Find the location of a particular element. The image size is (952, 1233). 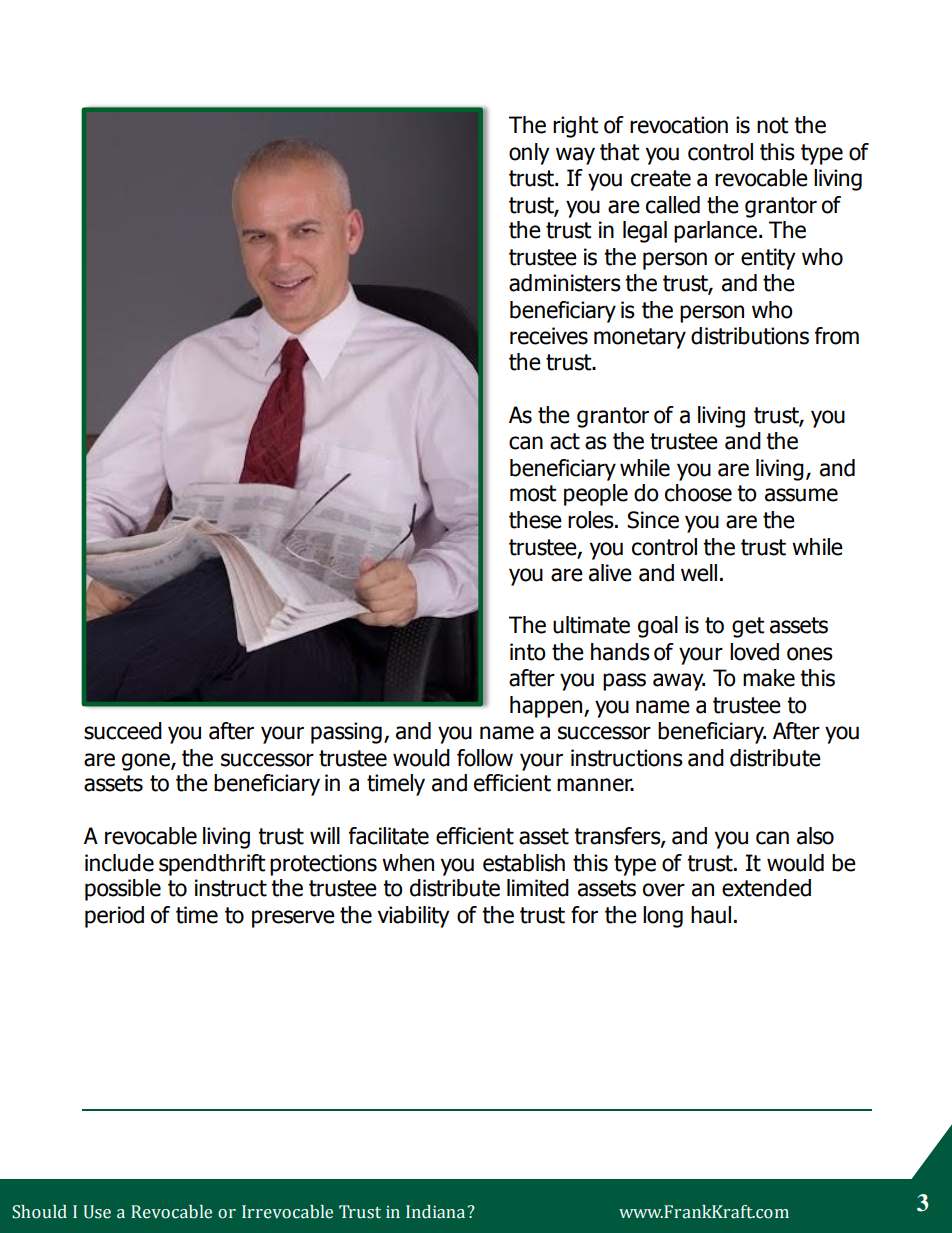

succeed is located at coordinates (123, 731).
